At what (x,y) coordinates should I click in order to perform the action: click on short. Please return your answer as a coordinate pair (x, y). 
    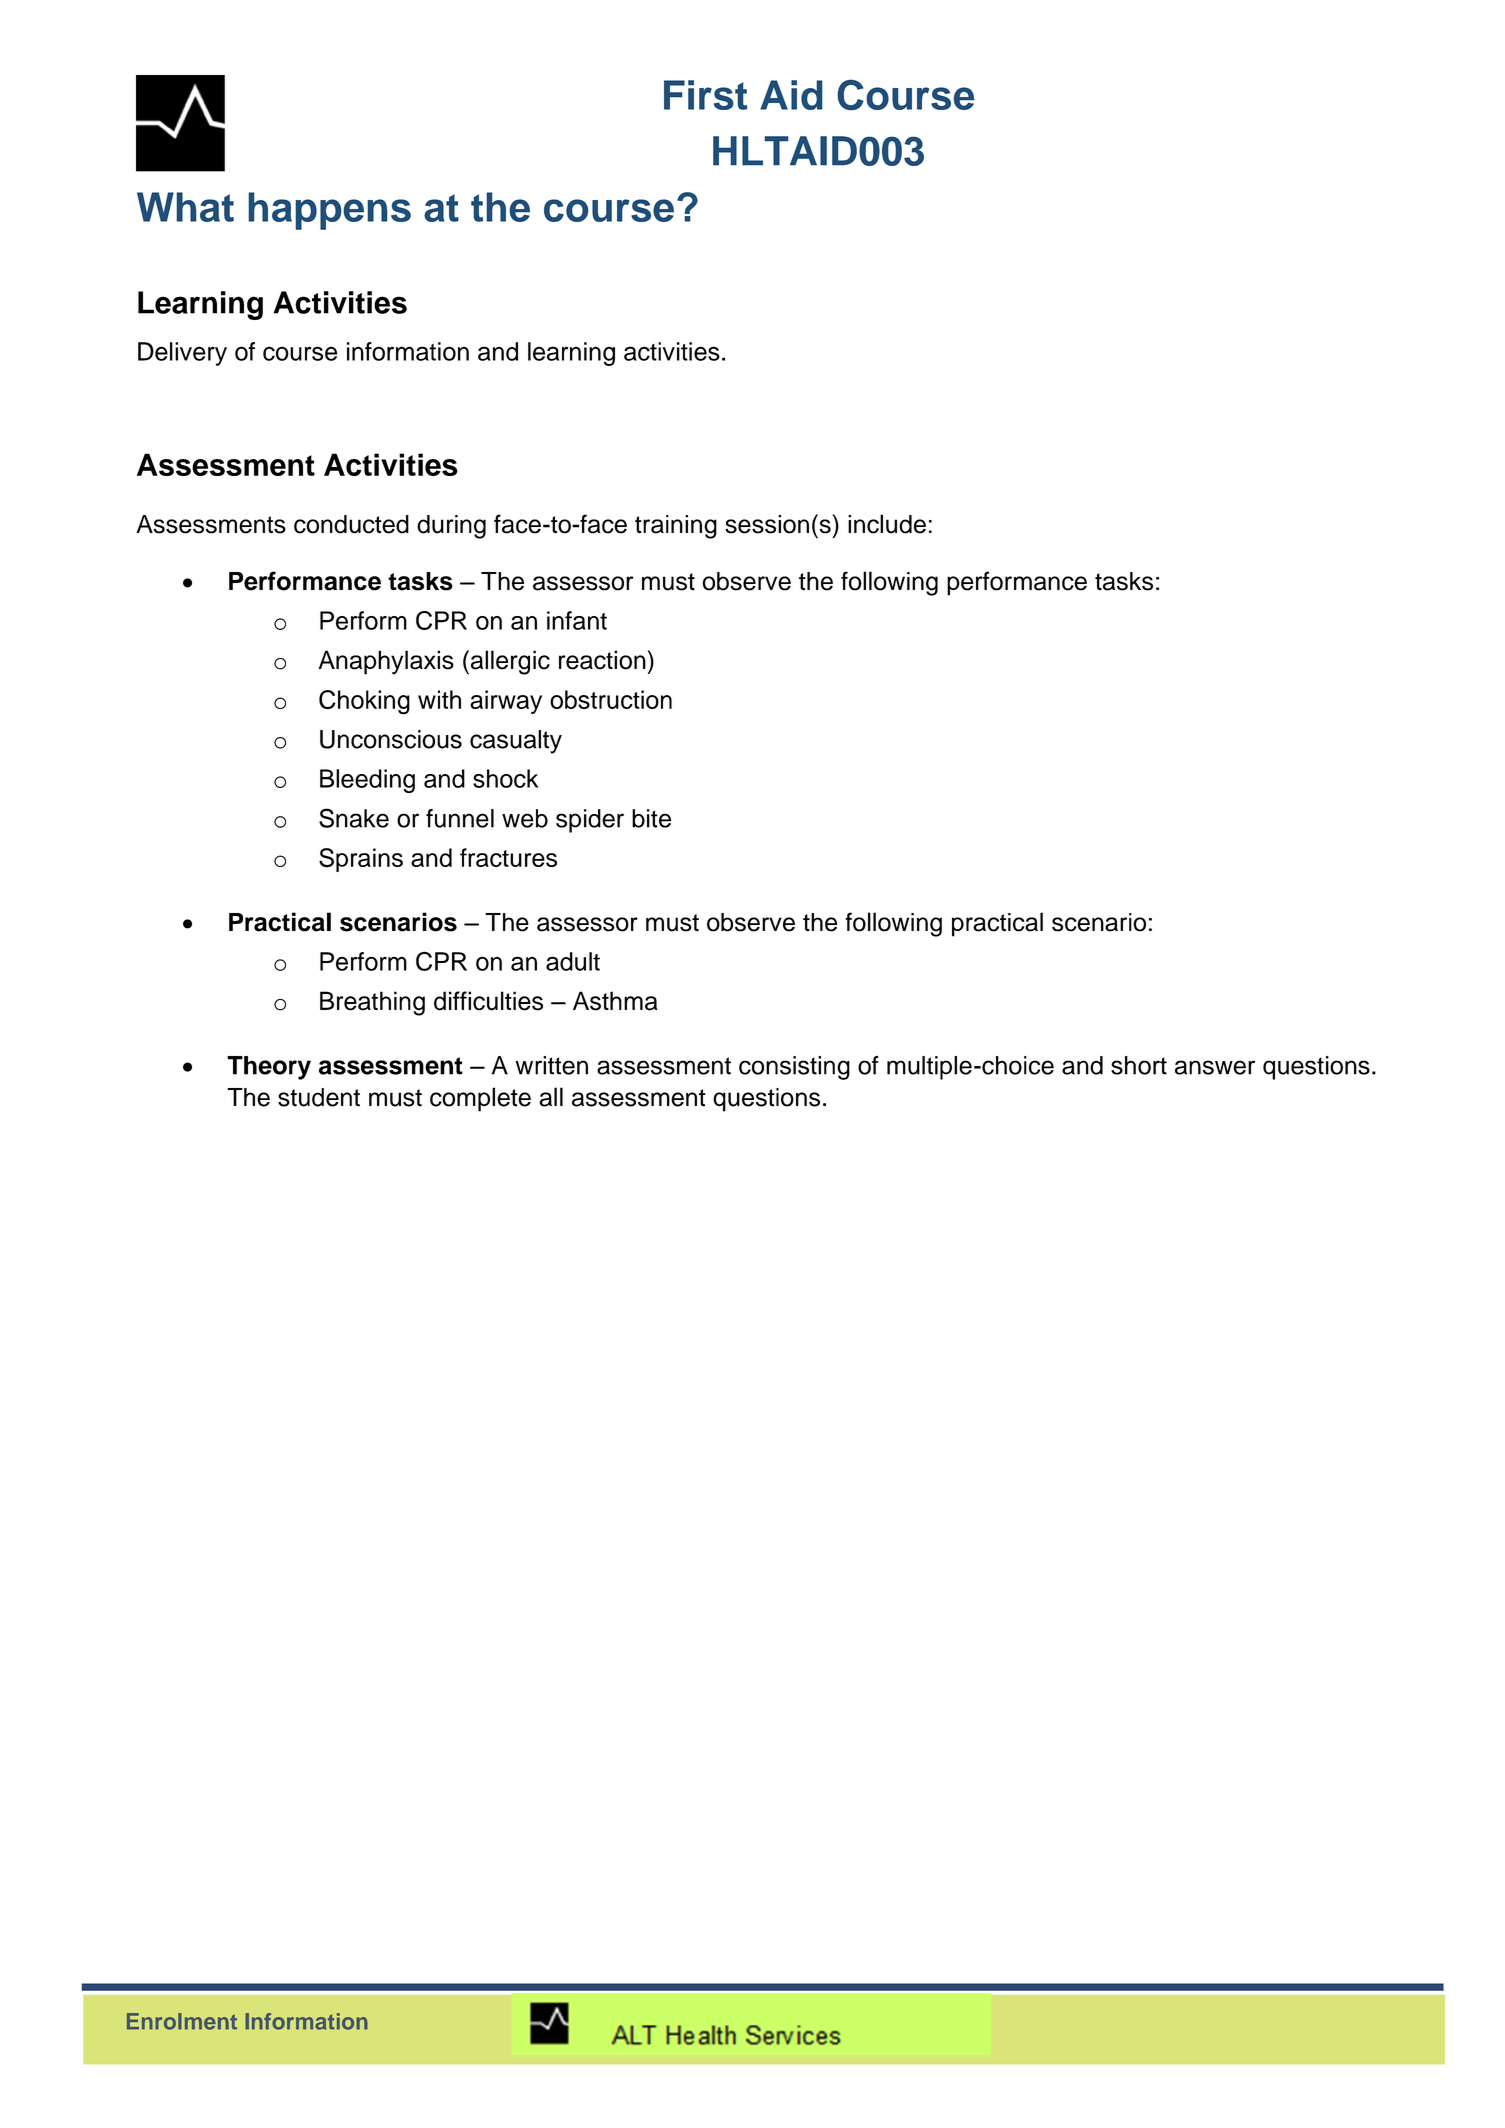
    Looking at the image, I should click on (1139, 1065).
